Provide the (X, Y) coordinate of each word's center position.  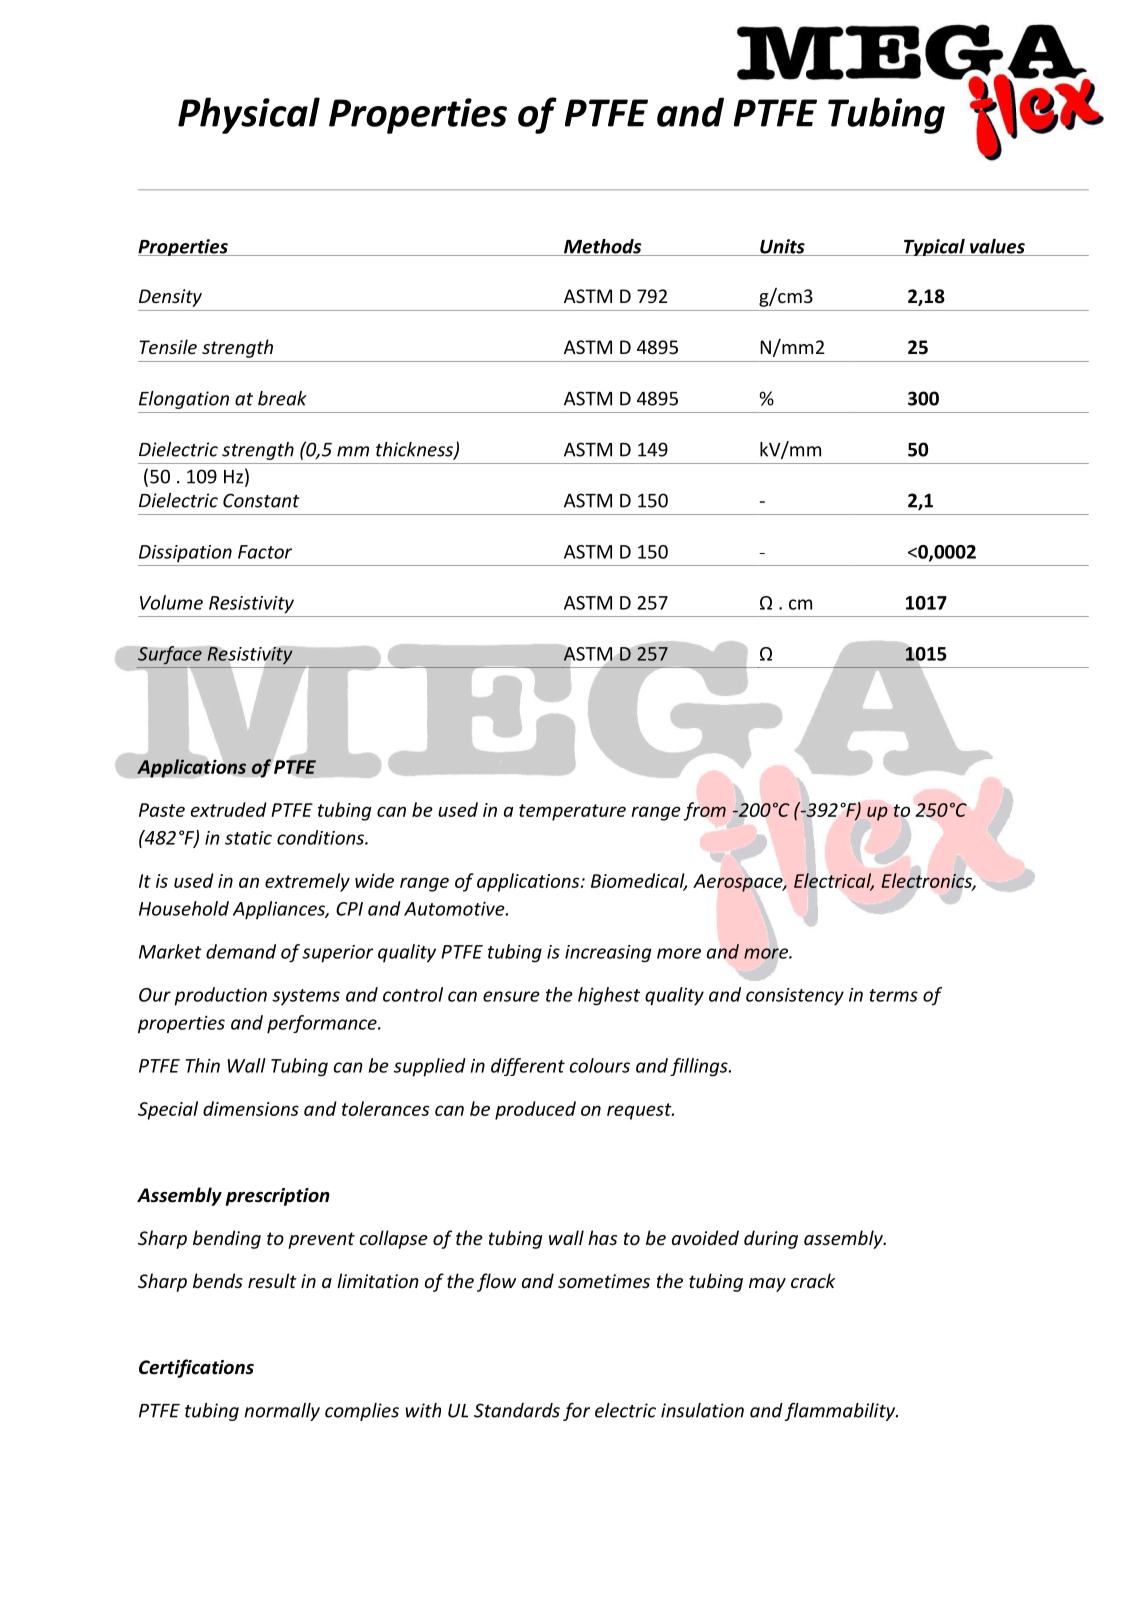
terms (893, 995)
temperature (572, 812)
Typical (934, 247)
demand (241, 951)
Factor (265, 552)
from (705, 811)
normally (282, 1412)
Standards (517, 1410)
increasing (608, 954)
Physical (249, 115)
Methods (603, 247)
